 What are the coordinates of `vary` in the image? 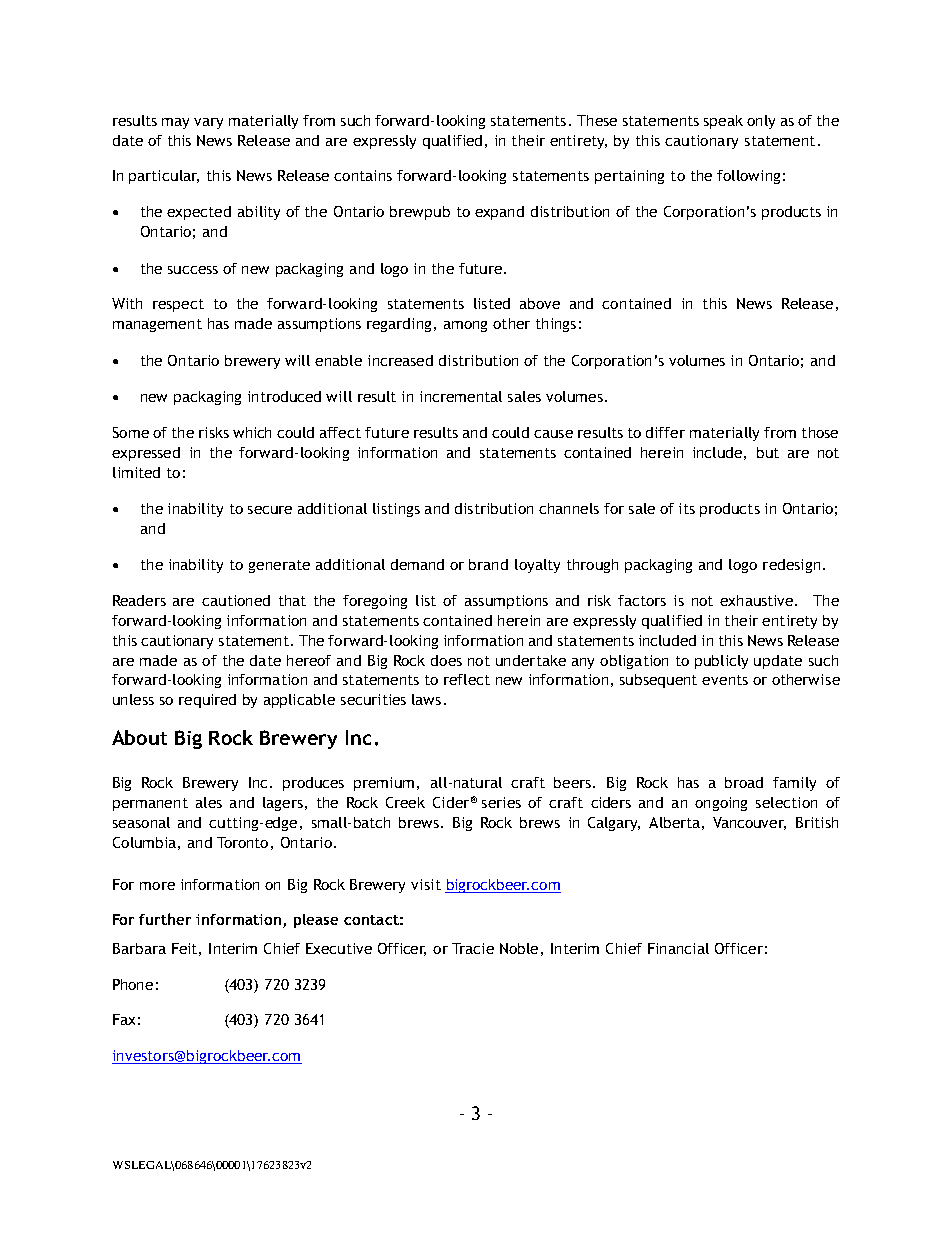 It's located at (208, 123).
